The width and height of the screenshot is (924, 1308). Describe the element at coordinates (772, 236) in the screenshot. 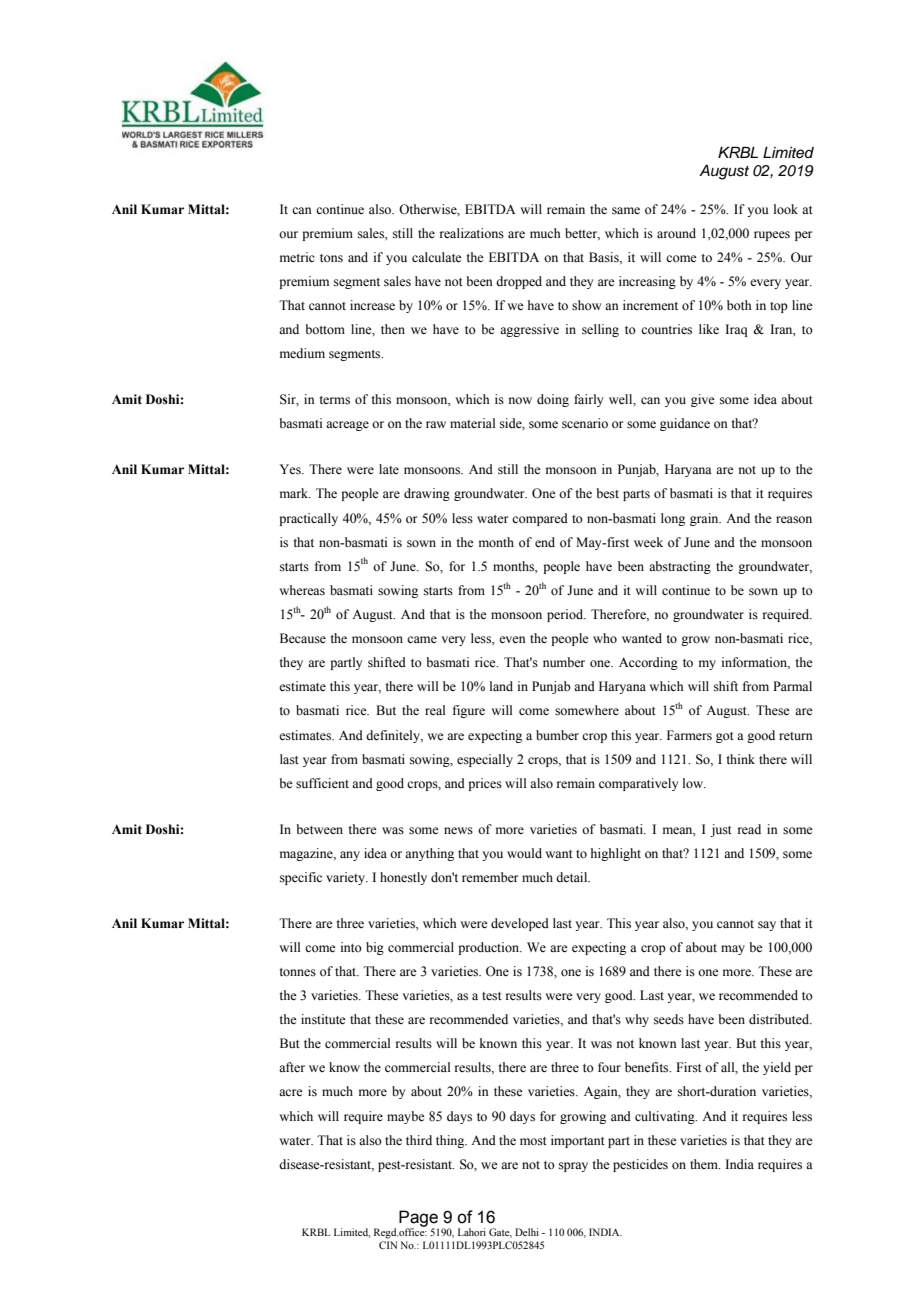

I see `rupees` at that location.
